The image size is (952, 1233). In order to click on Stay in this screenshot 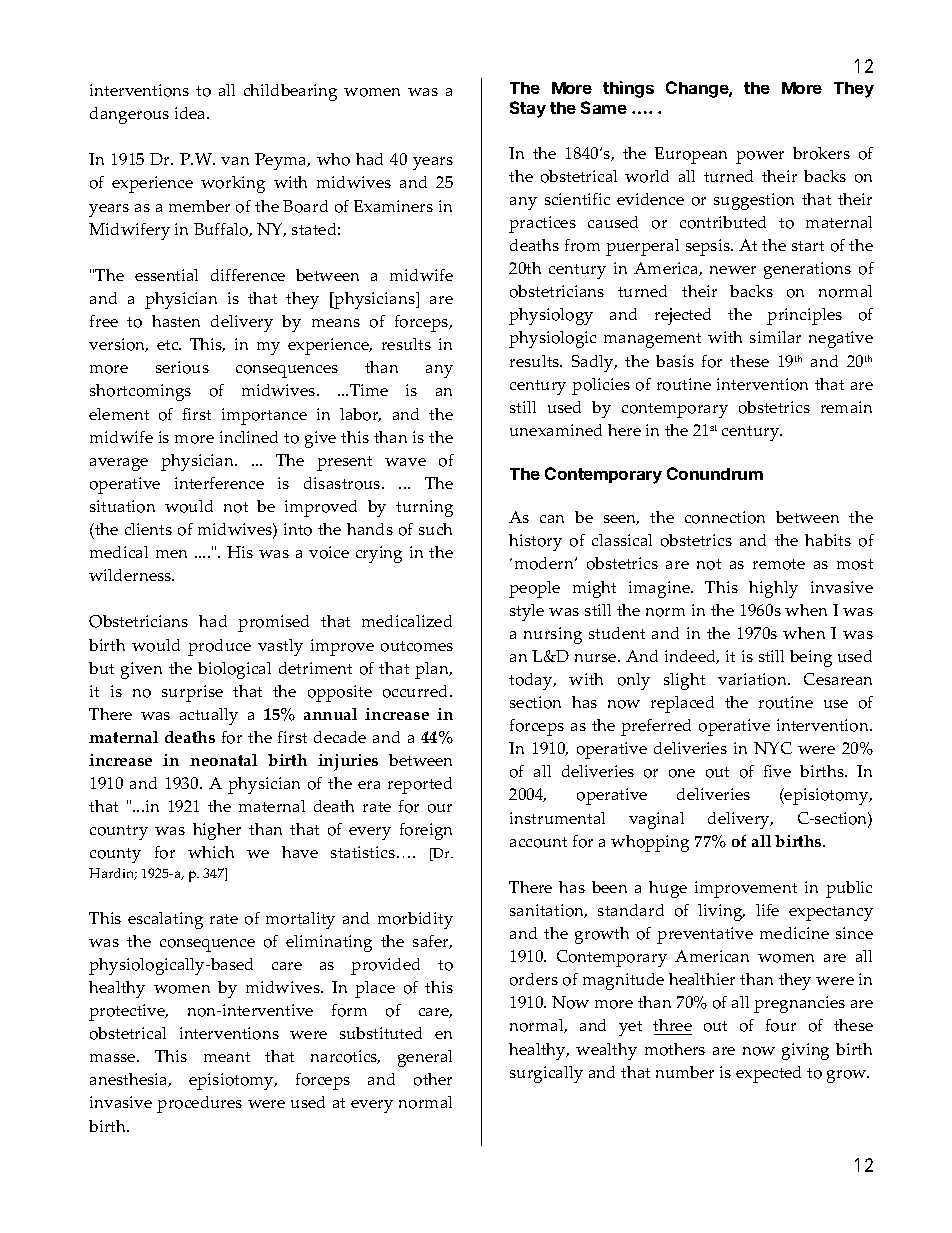, I will do `click(528, 109)`.
